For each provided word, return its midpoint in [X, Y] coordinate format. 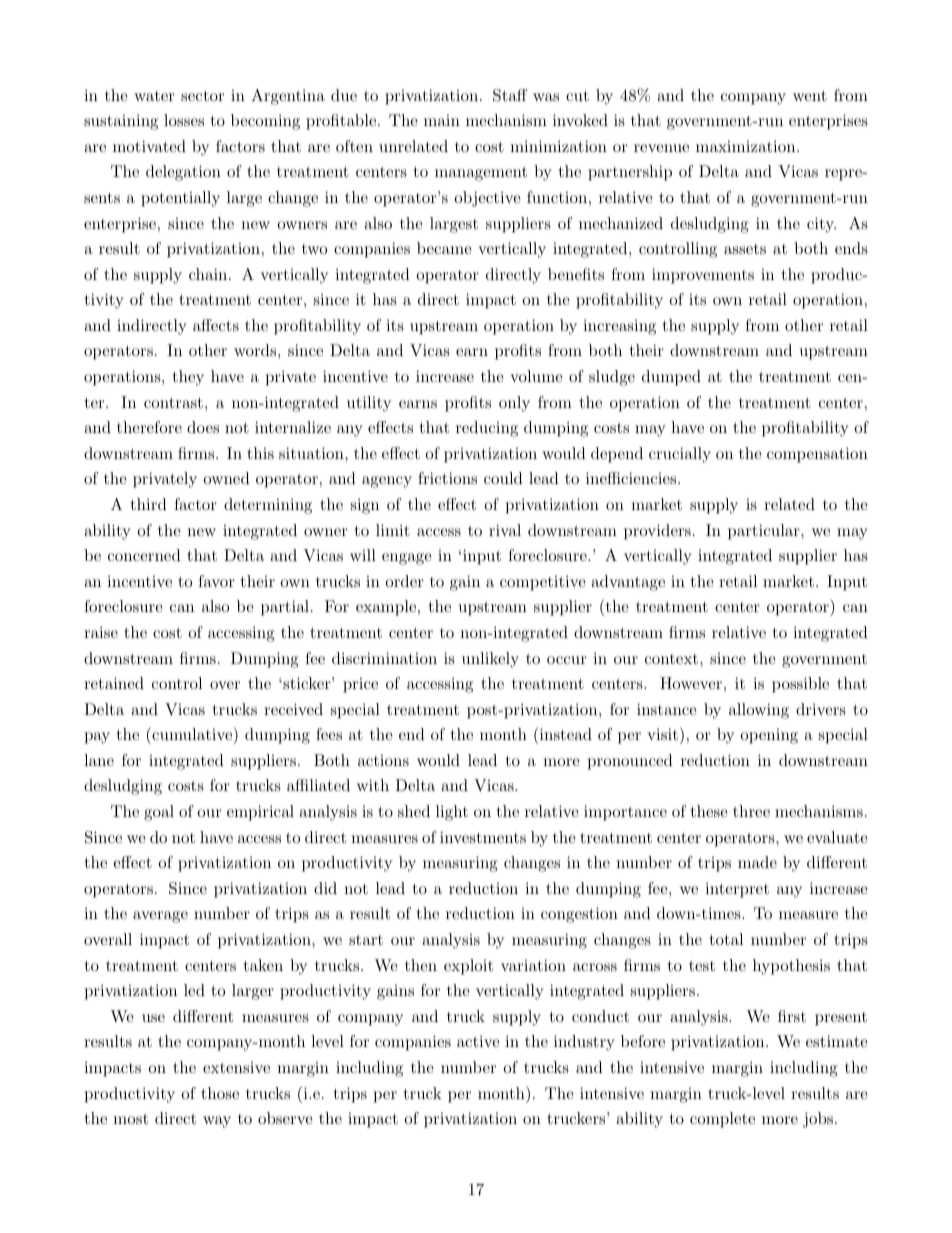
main [442, 120]
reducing [487, 429]
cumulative [192, 733]
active [478, 1041]
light [452, 813]
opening [769, 736]
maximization [745, 146]
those [220, 1093]
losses [184, 120]
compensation [817, 455]
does [203, 427]
